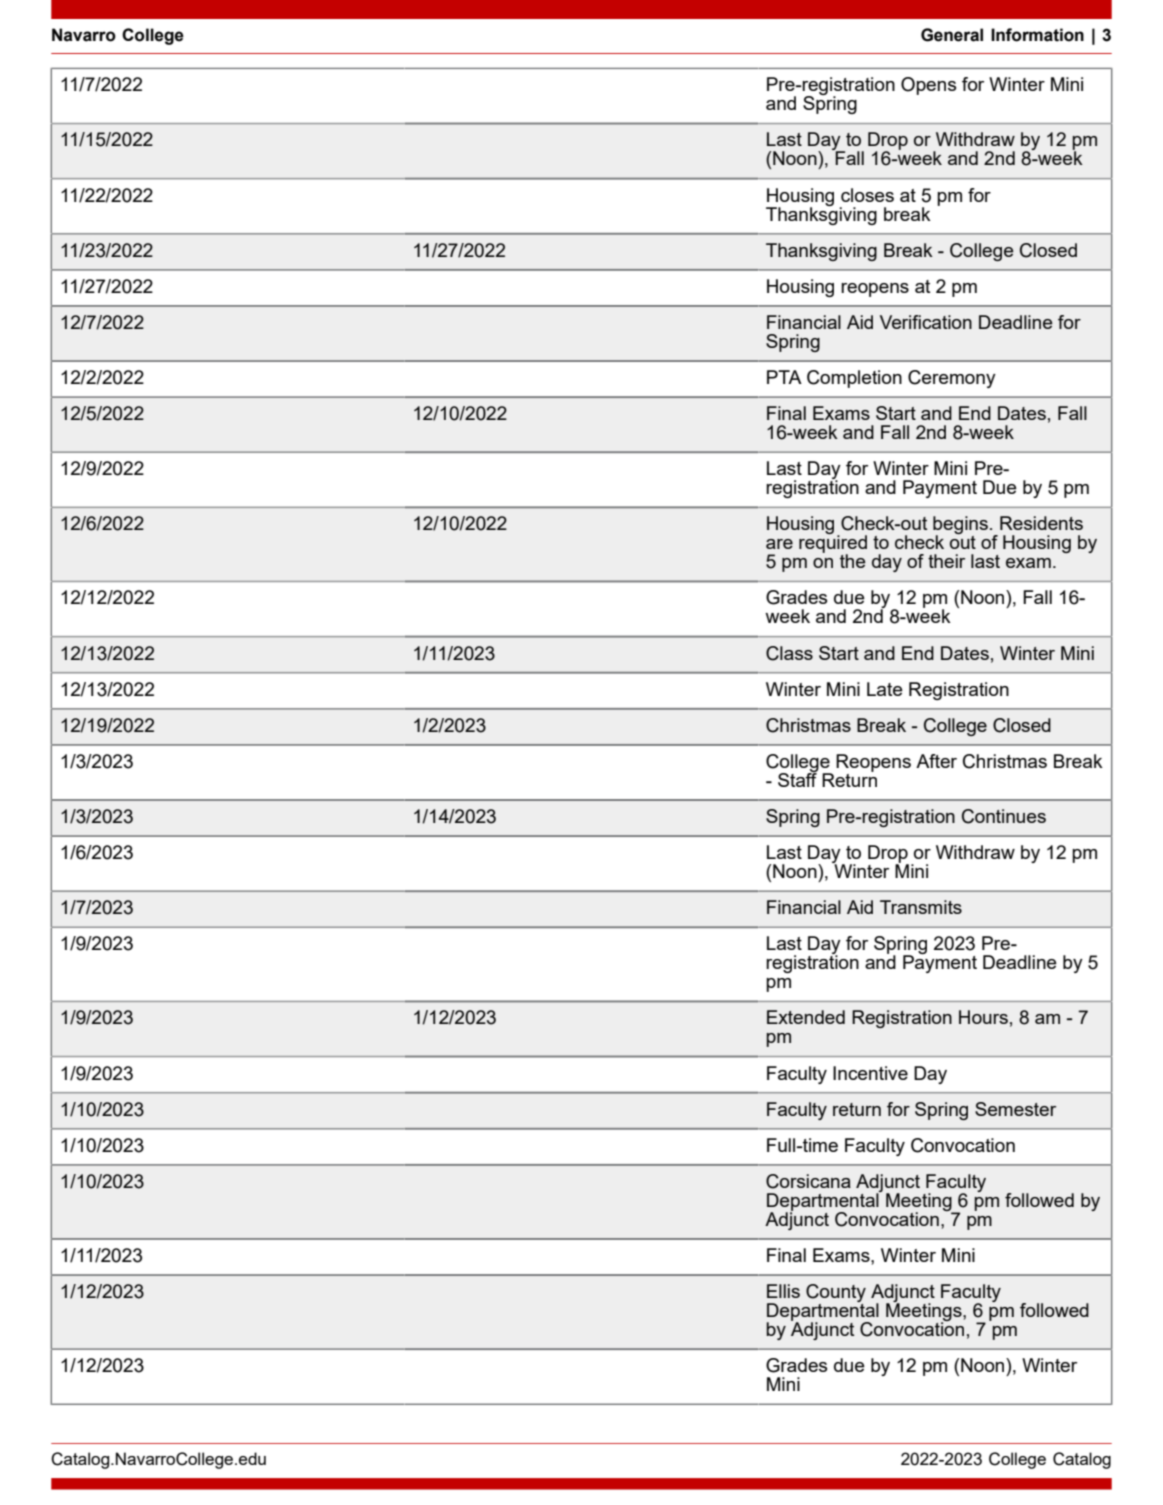 This screenshot has width=1163, height=1505. What do you see at coordinates (789, 653) in the screenshot?
I see `Class` at bounding box center [789, 653].
